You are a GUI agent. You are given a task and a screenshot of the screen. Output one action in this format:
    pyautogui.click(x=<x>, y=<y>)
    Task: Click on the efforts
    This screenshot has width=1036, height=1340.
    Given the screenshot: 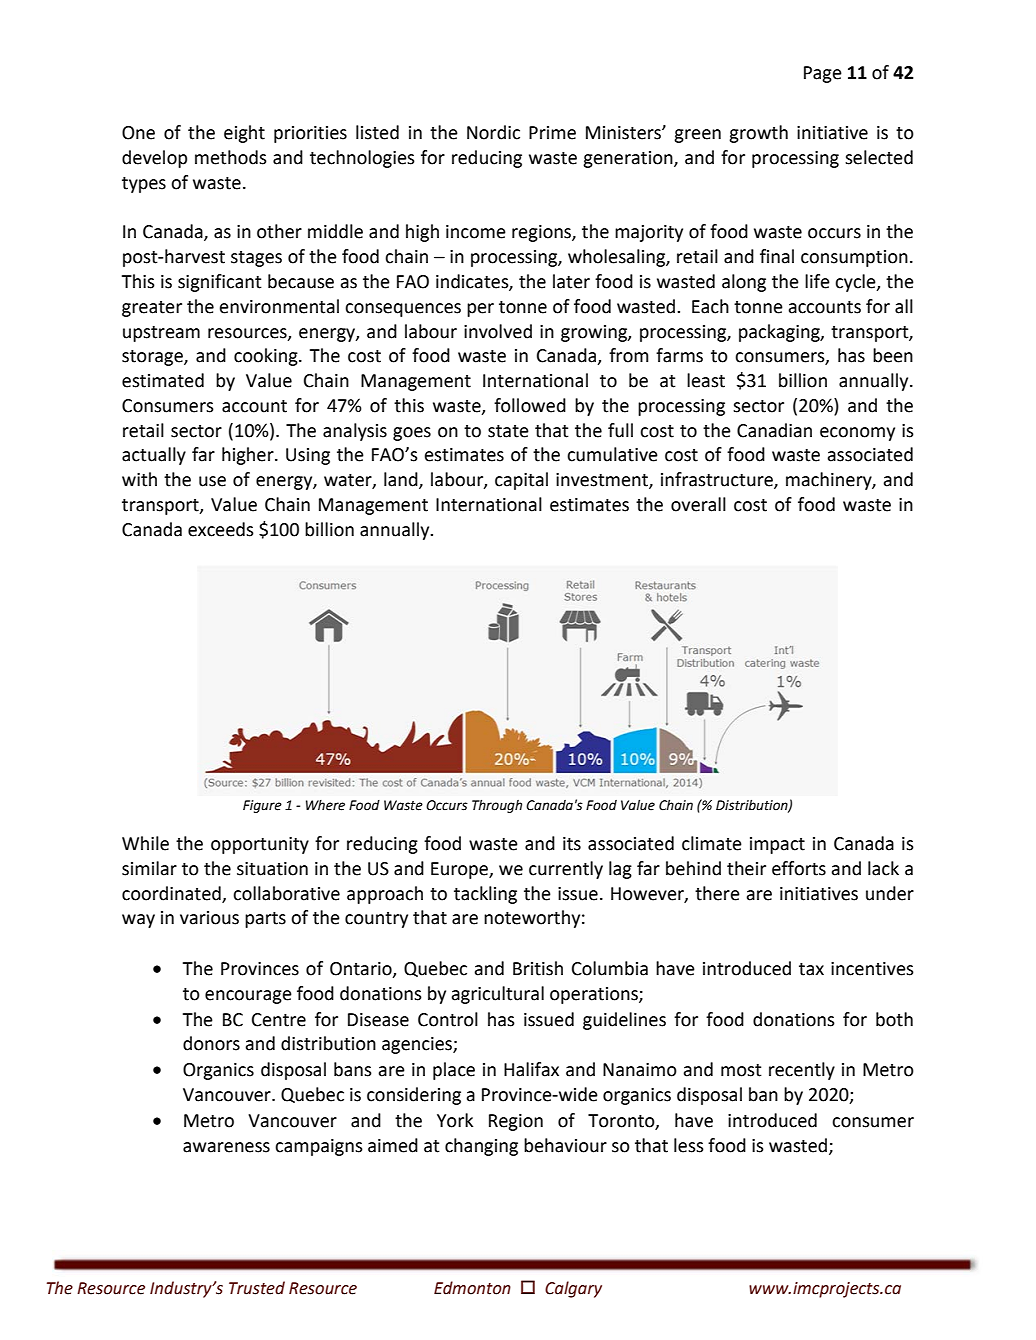 What is the action you would take?
    pyautogui.click(x=799, y=868)
